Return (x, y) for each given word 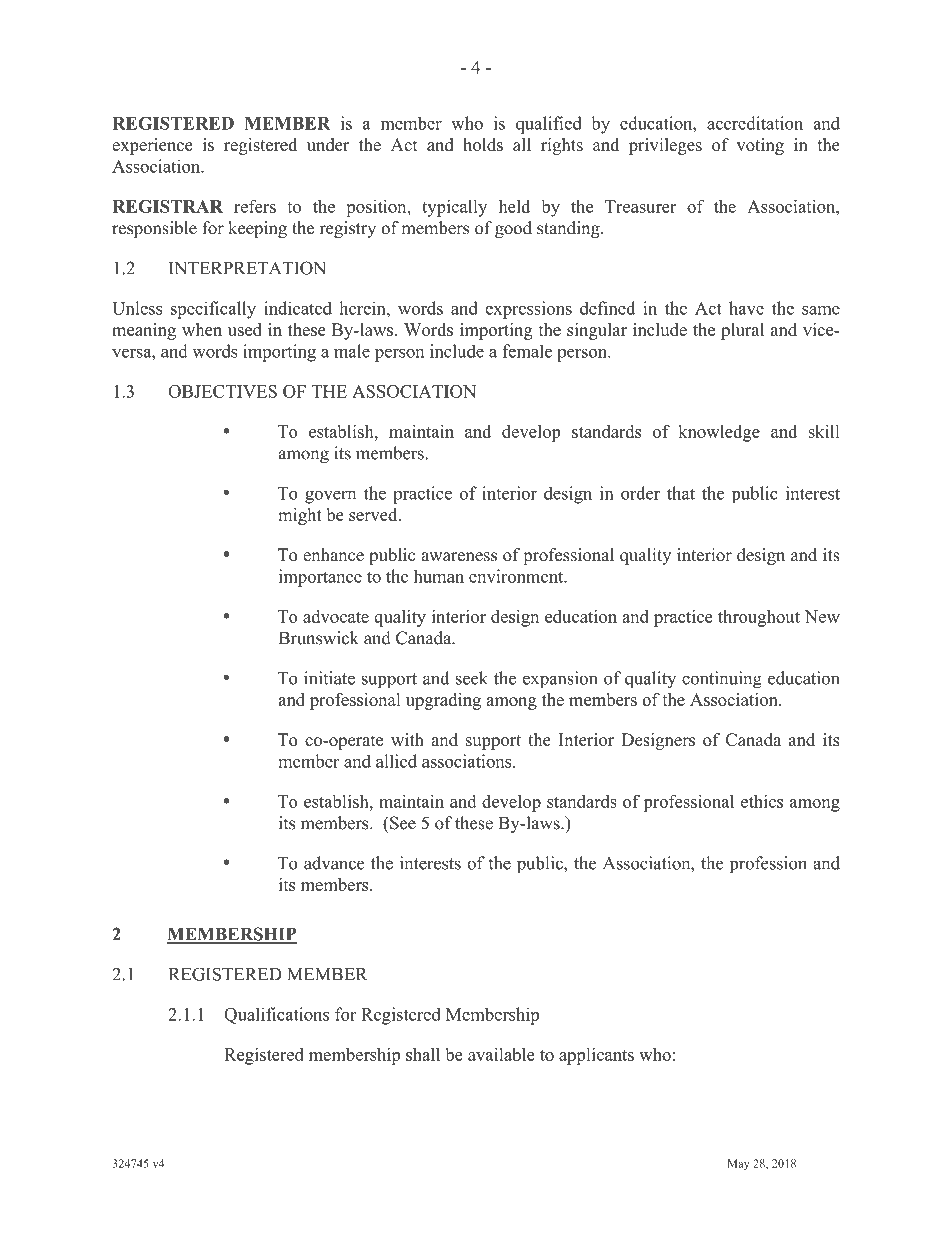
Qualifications (276, 1015)
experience (152, 146)
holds (483, 144)
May (739, 1164)
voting (760, 146)
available (501, 1054)
